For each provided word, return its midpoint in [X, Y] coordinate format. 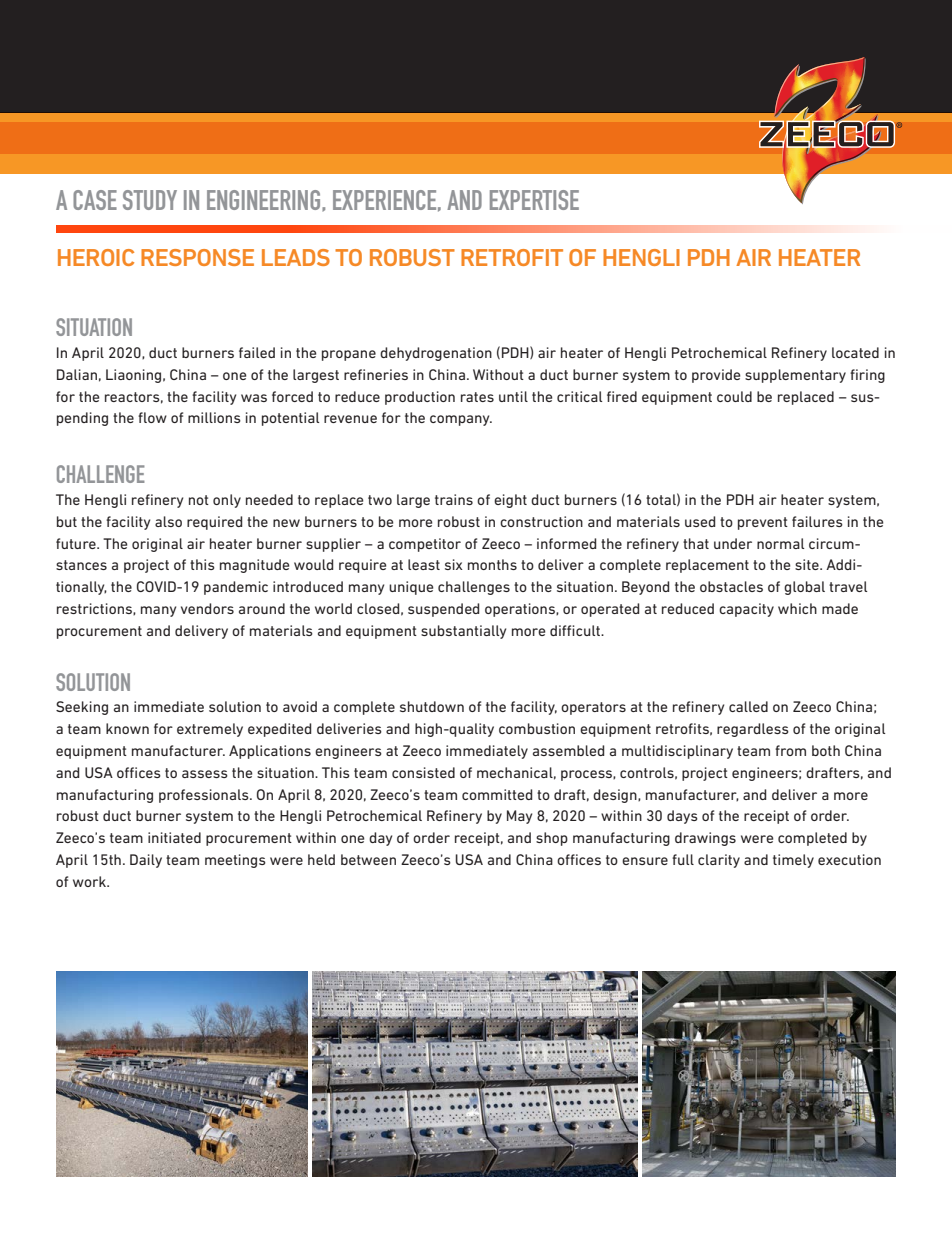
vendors [207, 608]
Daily [146, 861]
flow [152, 417]
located [855, 352]
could [734, 396]
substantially [463, 632]
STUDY [150, 200]
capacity [746, 610]
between [368, 859]
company [461, 420]
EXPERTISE [534, 200]
